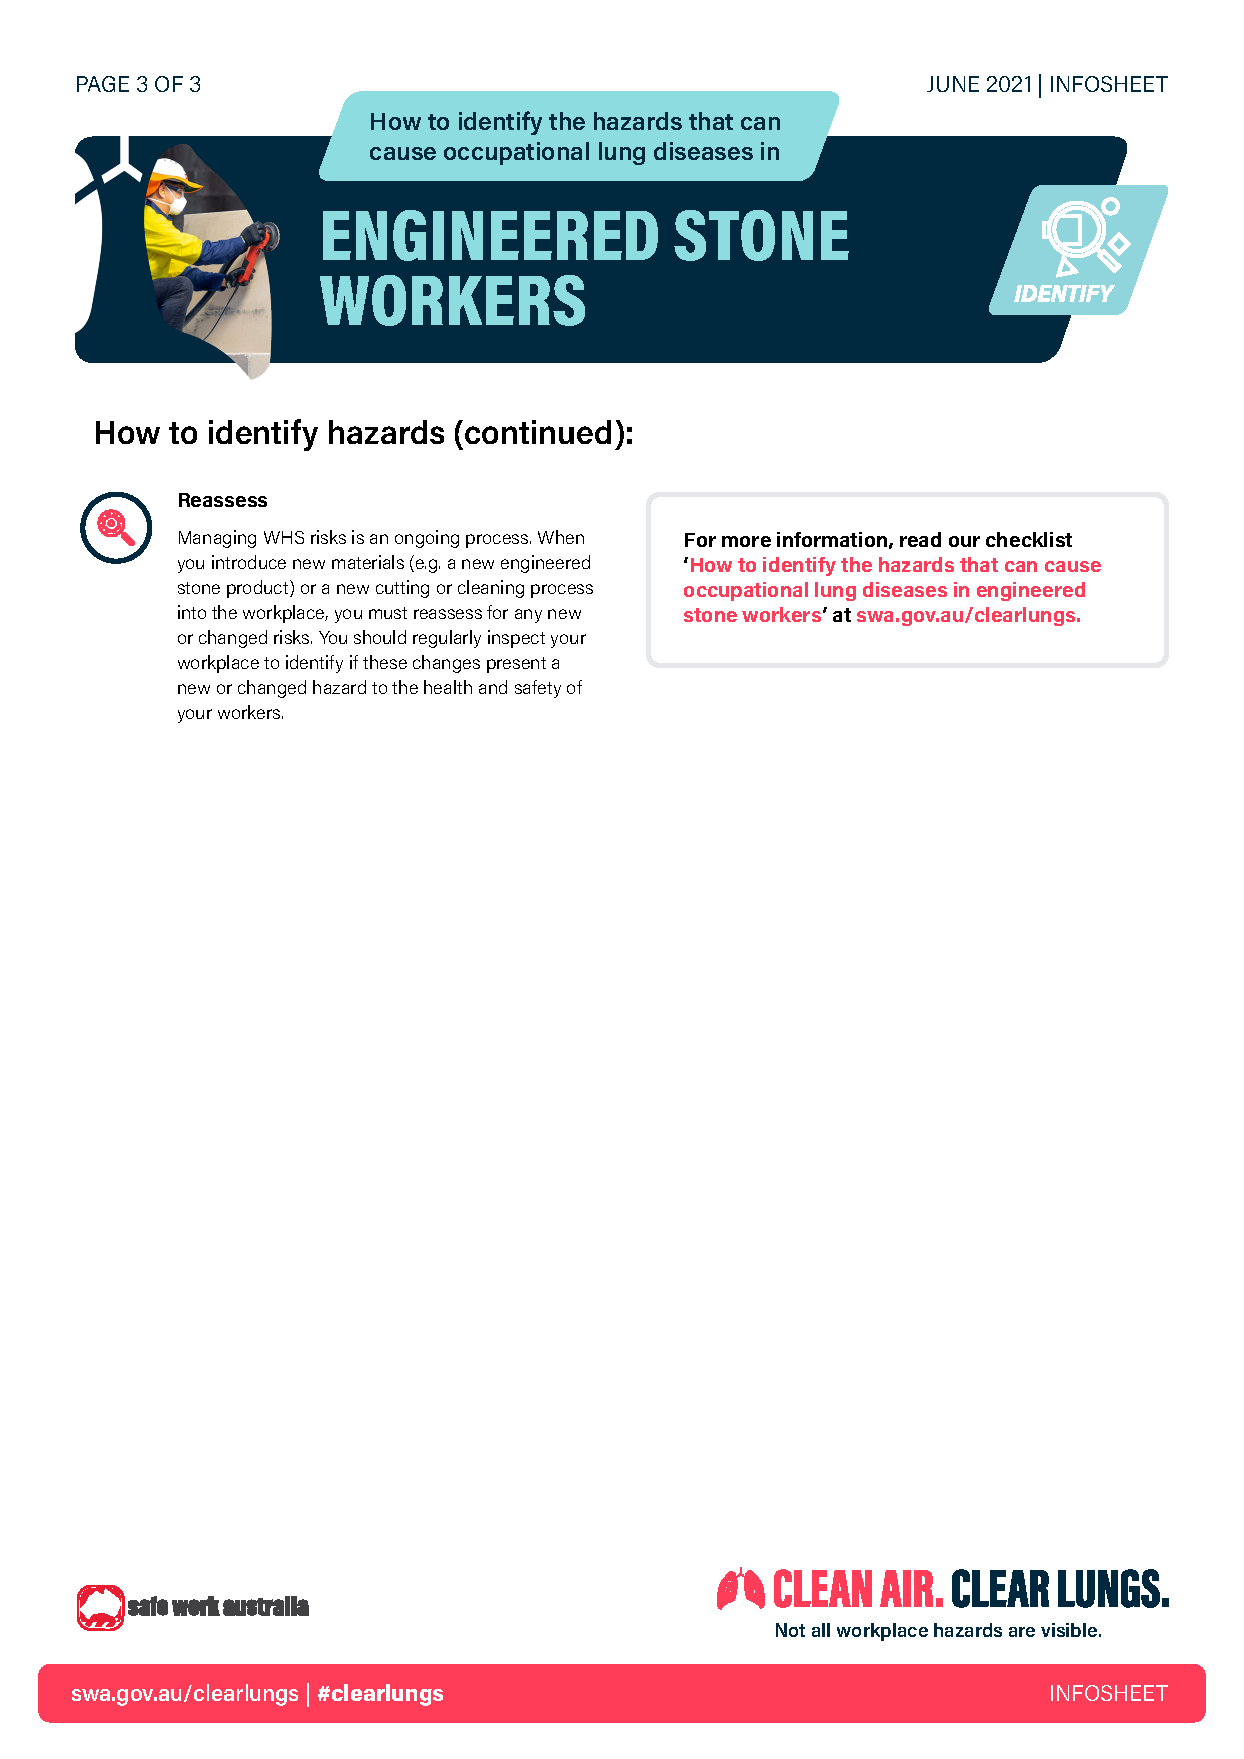  Describe the element at coordinates (448, 687) in the screenshot. I see `health` at that location.
